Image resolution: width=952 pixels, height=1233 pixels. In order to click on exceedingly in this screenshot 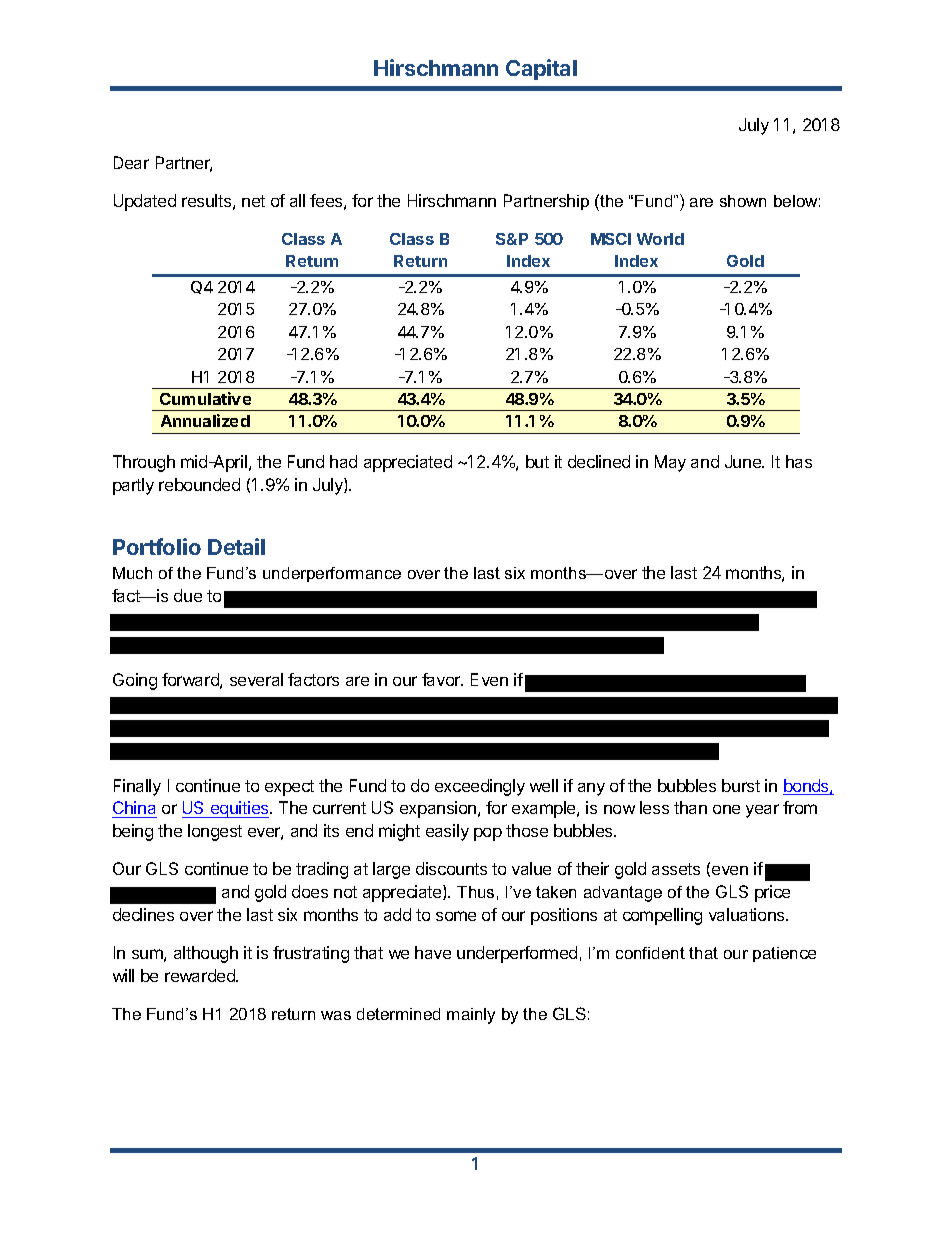, I will do `click(480, 787)`.
